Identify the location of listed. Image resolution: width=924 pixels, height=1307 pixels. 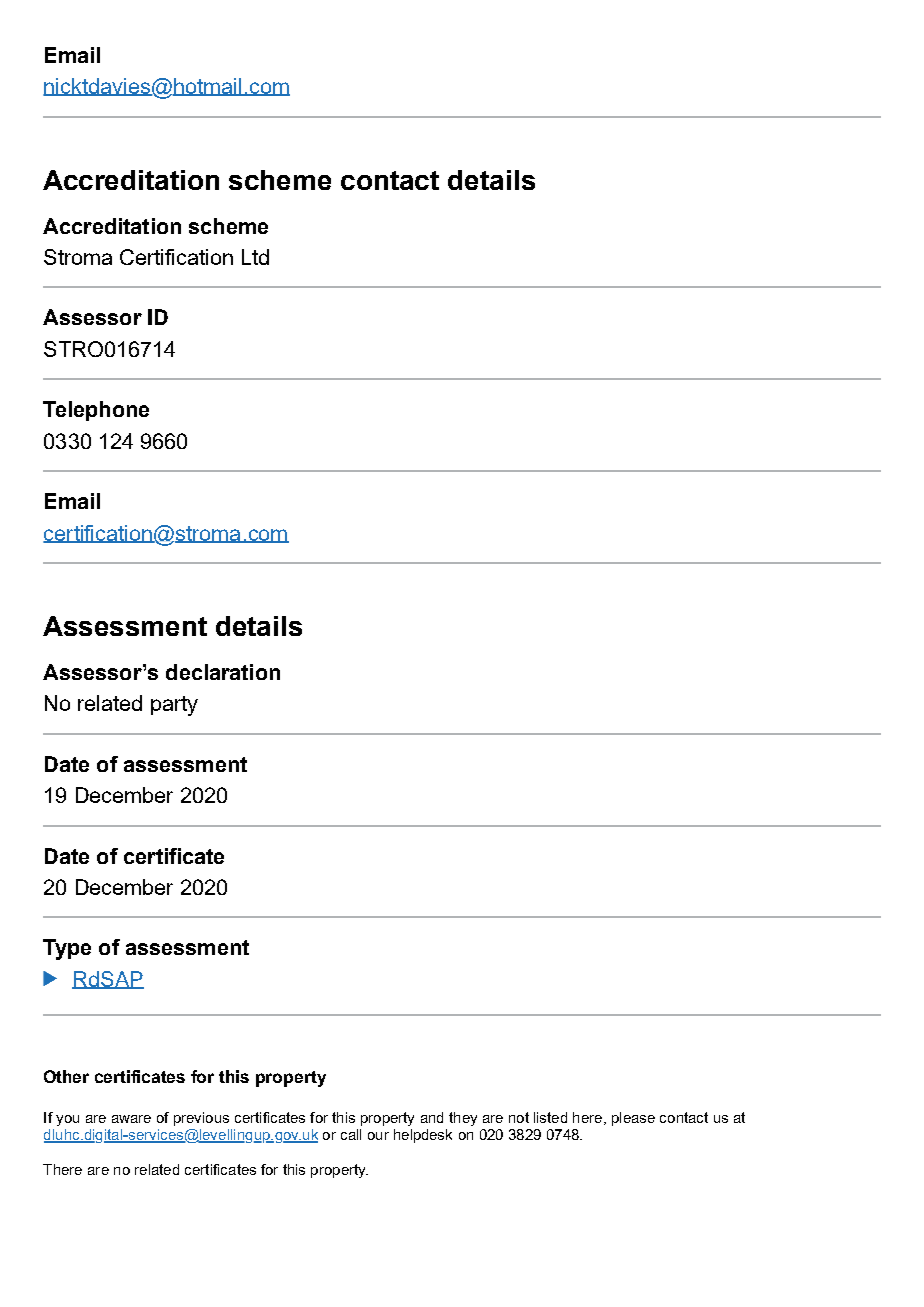
(550, 1117).
